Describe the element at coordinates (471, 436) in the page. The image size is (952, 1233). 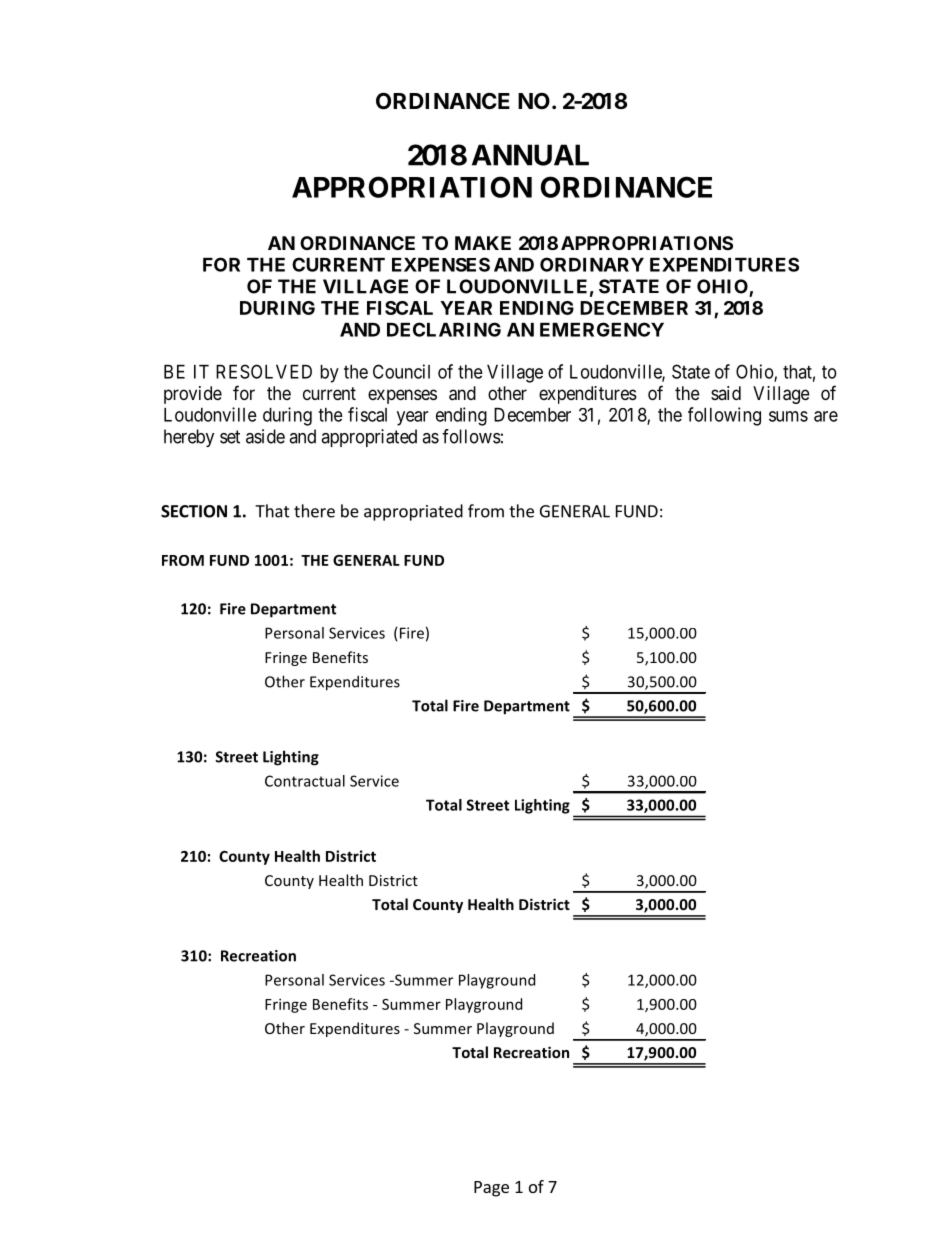
I see `follows` at that location.
